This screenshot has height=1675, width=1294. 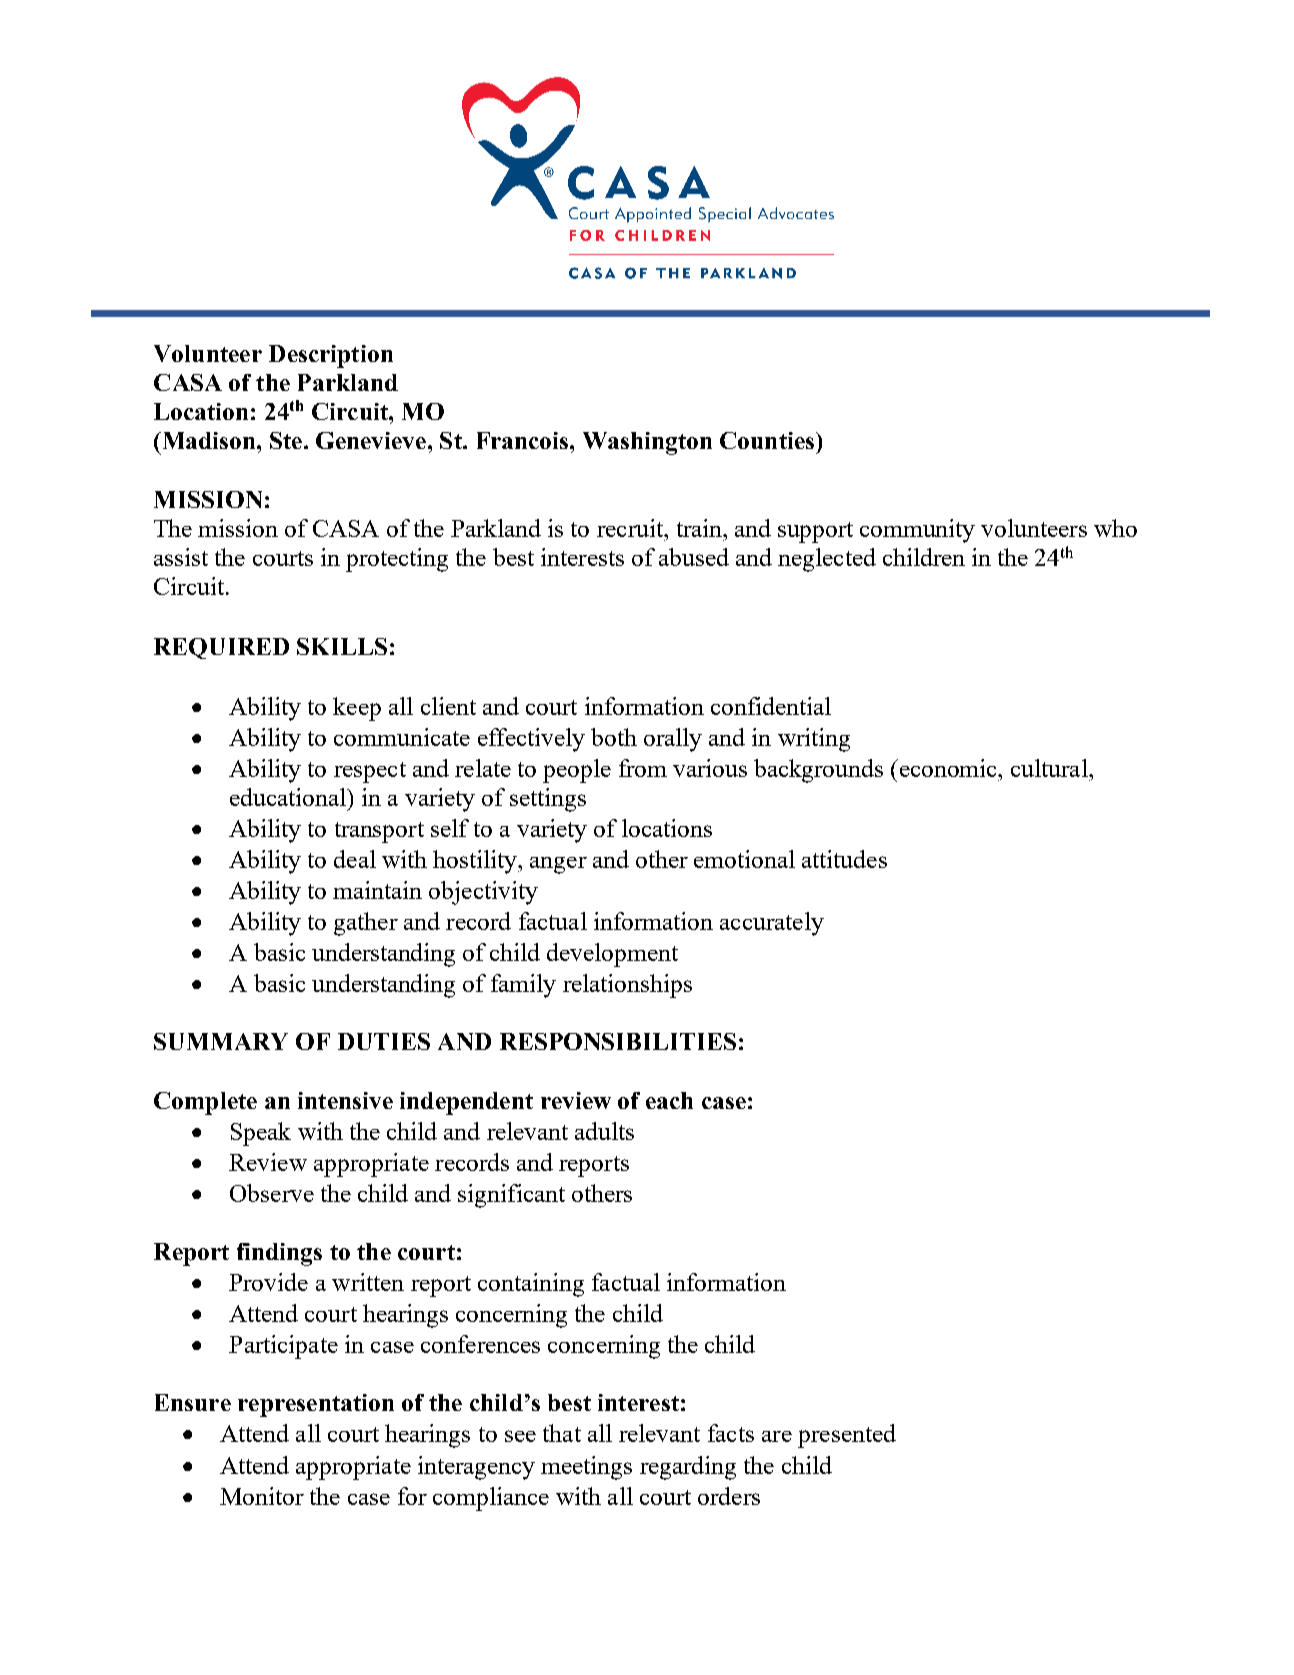 What do you see at coordinates (262, 1496) in the screenshot?
I see `Monitor` at bounding box center [262, 1496].
